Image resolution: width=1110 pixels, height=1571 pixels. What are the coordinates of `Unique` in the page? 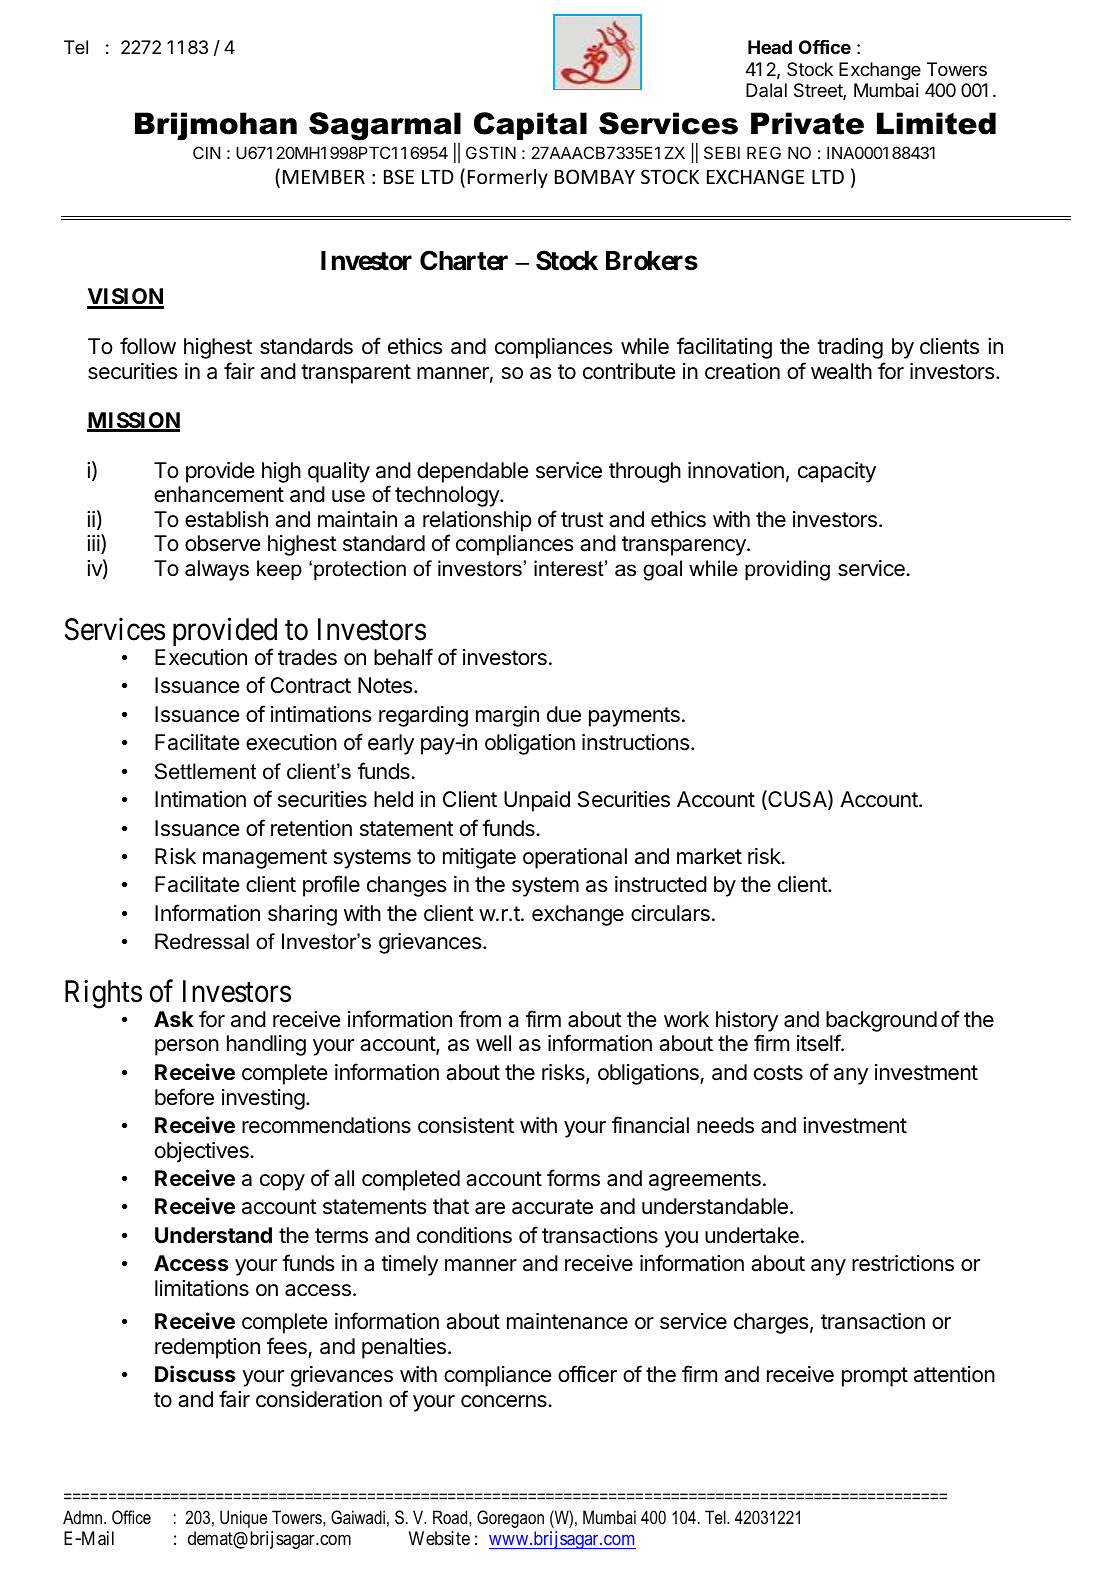 It's located at (243, 1519).
